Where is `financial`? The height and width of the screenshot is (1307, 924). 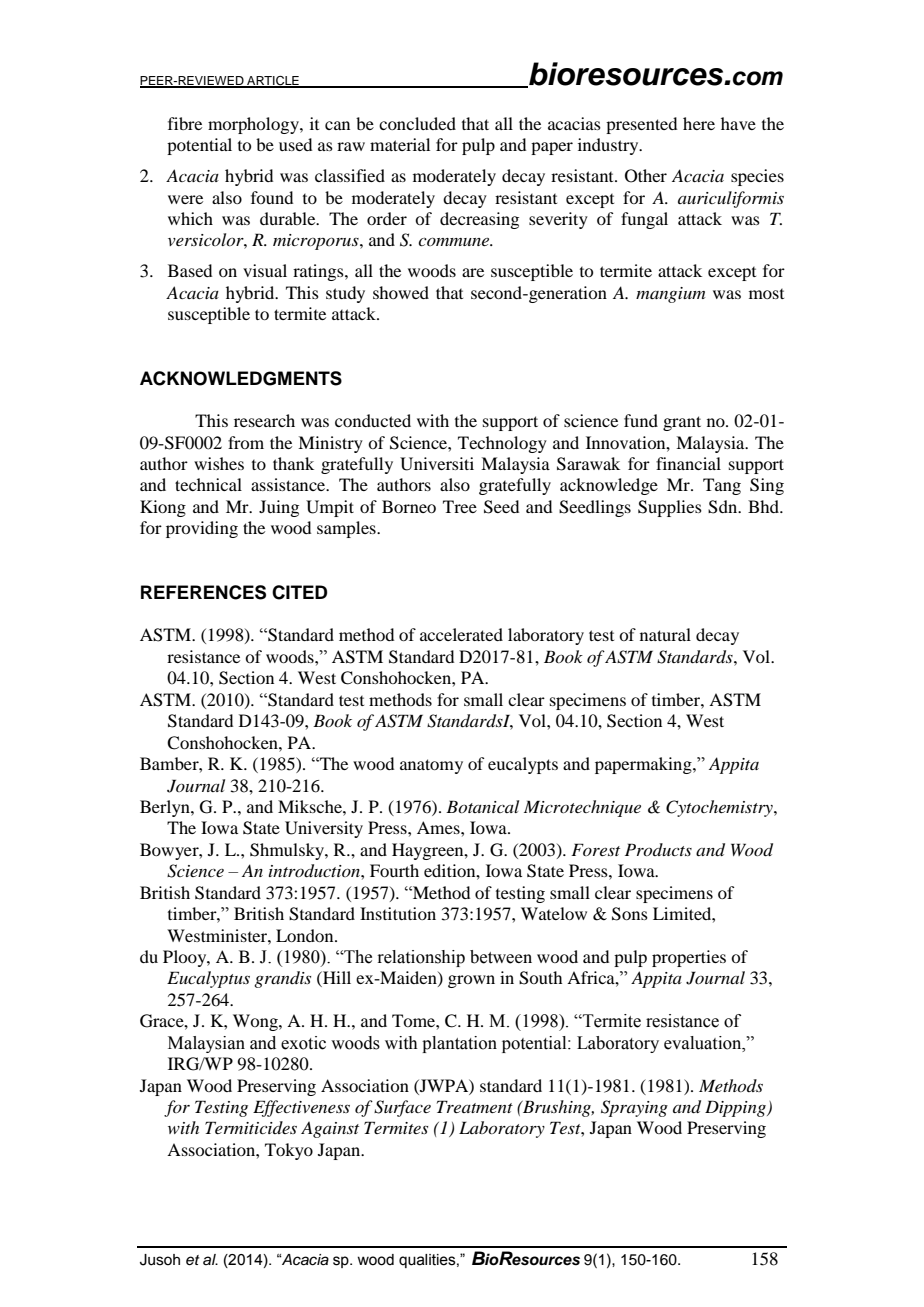
financial is located at coordinates (688, 463).
